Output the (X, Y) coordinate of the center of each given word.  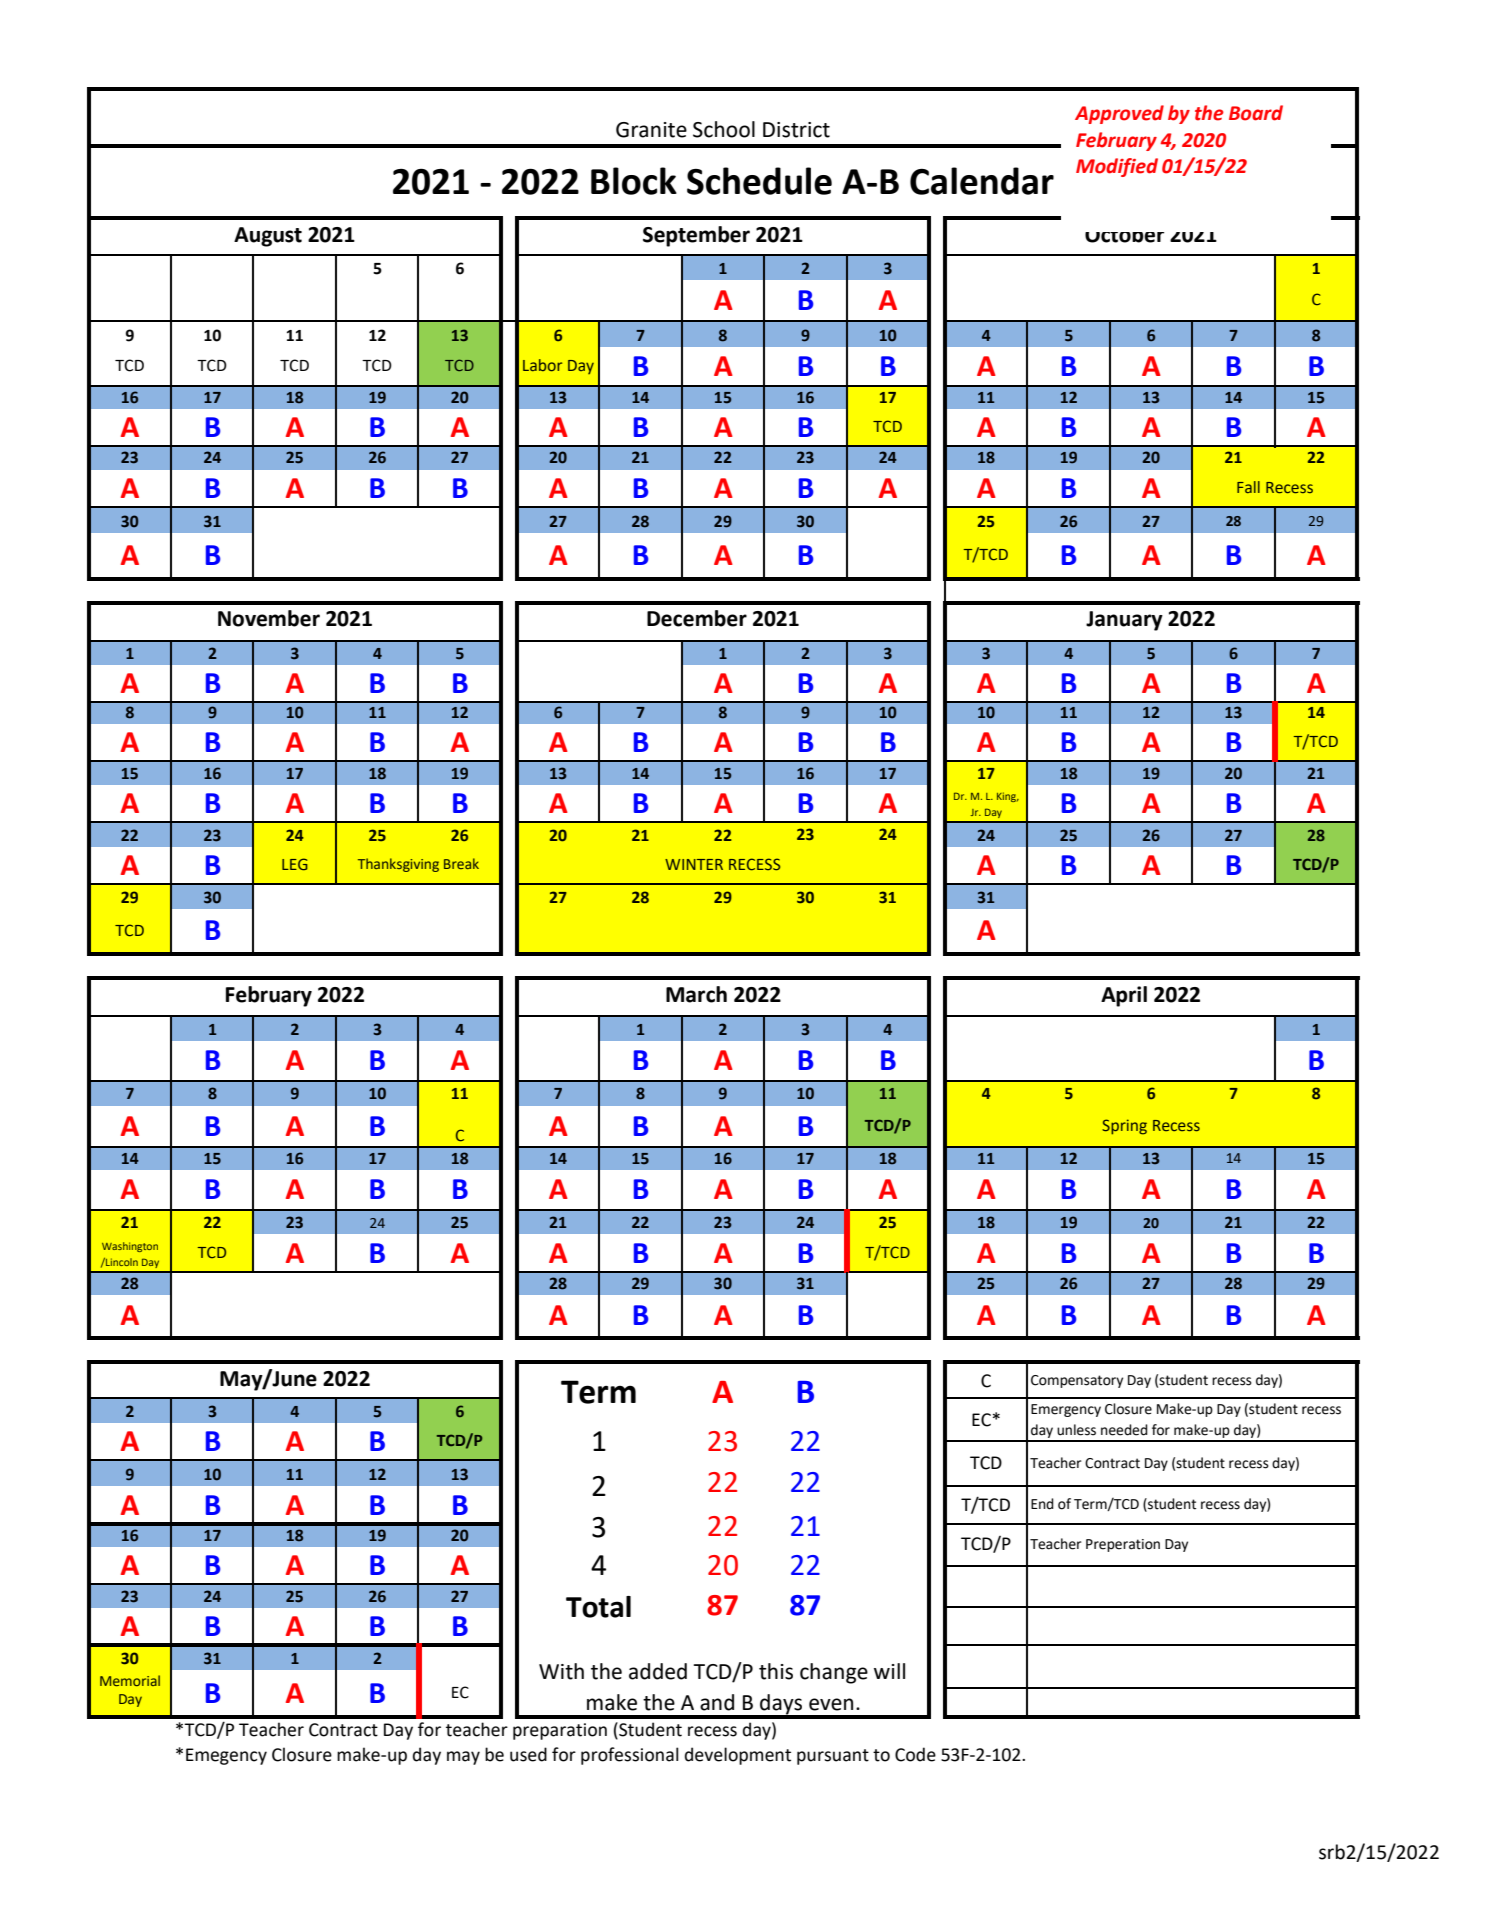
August (268, 237)
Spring (1124, 1127)
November (269, 618)
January (1124, 621)
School (724, 129)
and (717, 1702)
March (696, 994)
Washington (130, 1247)
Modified (1117, 167)
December (697, 618)
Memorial (130, 1680)
